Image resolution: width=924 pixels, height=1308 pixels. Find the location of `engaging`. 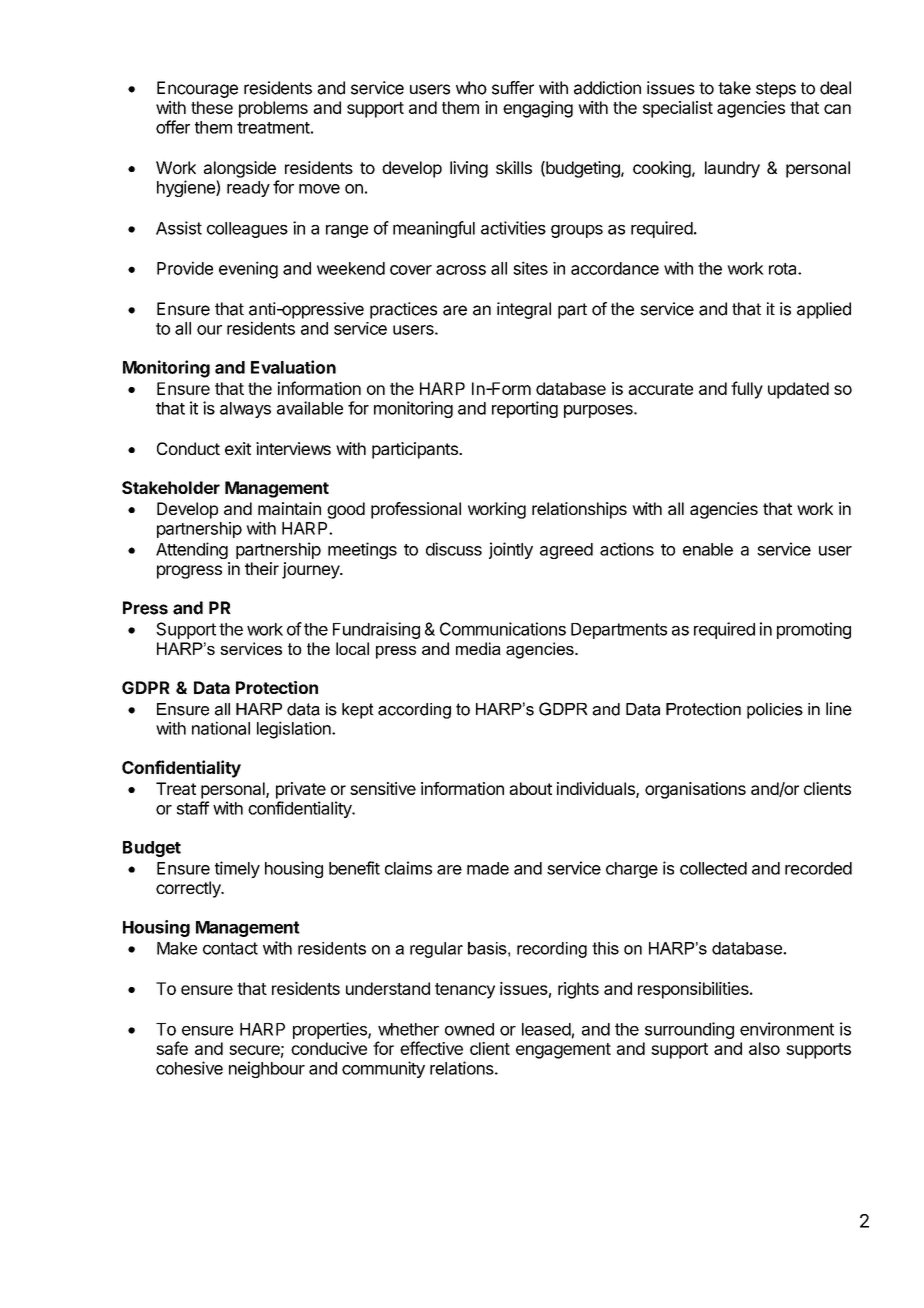

engaging is located at coordinates (538, 109).
